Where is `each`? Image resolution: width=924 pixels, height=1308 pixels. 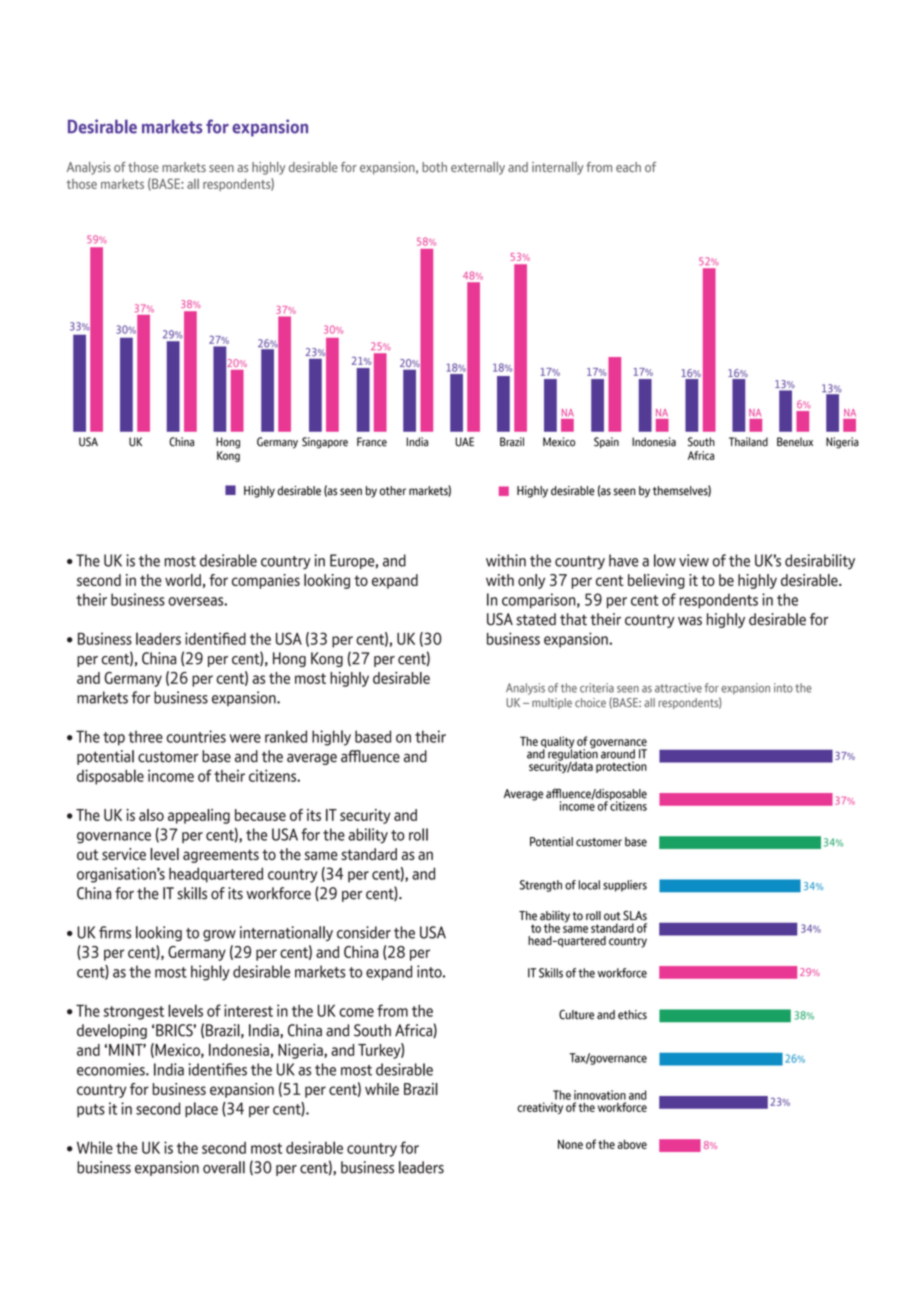 each is located at coordinates (628, 167).
